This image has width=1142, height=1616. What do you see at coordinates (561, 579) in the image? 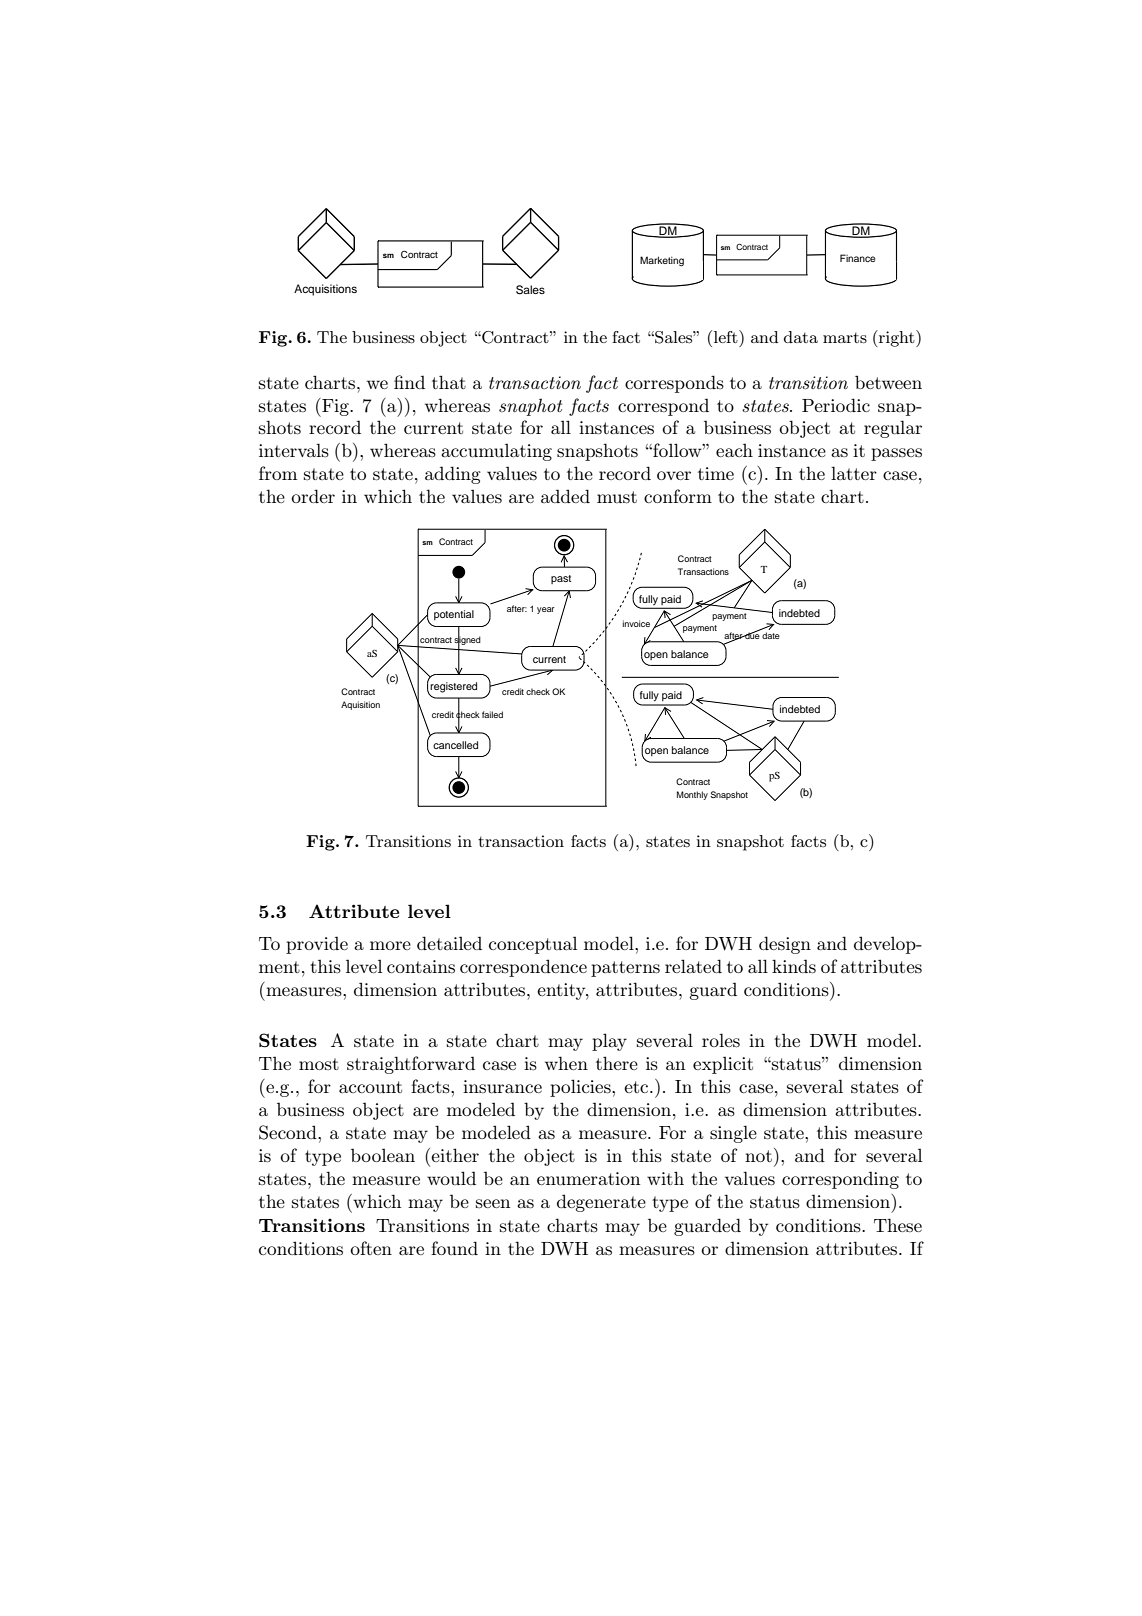
I see `past` at bounding box center [561, 579].
